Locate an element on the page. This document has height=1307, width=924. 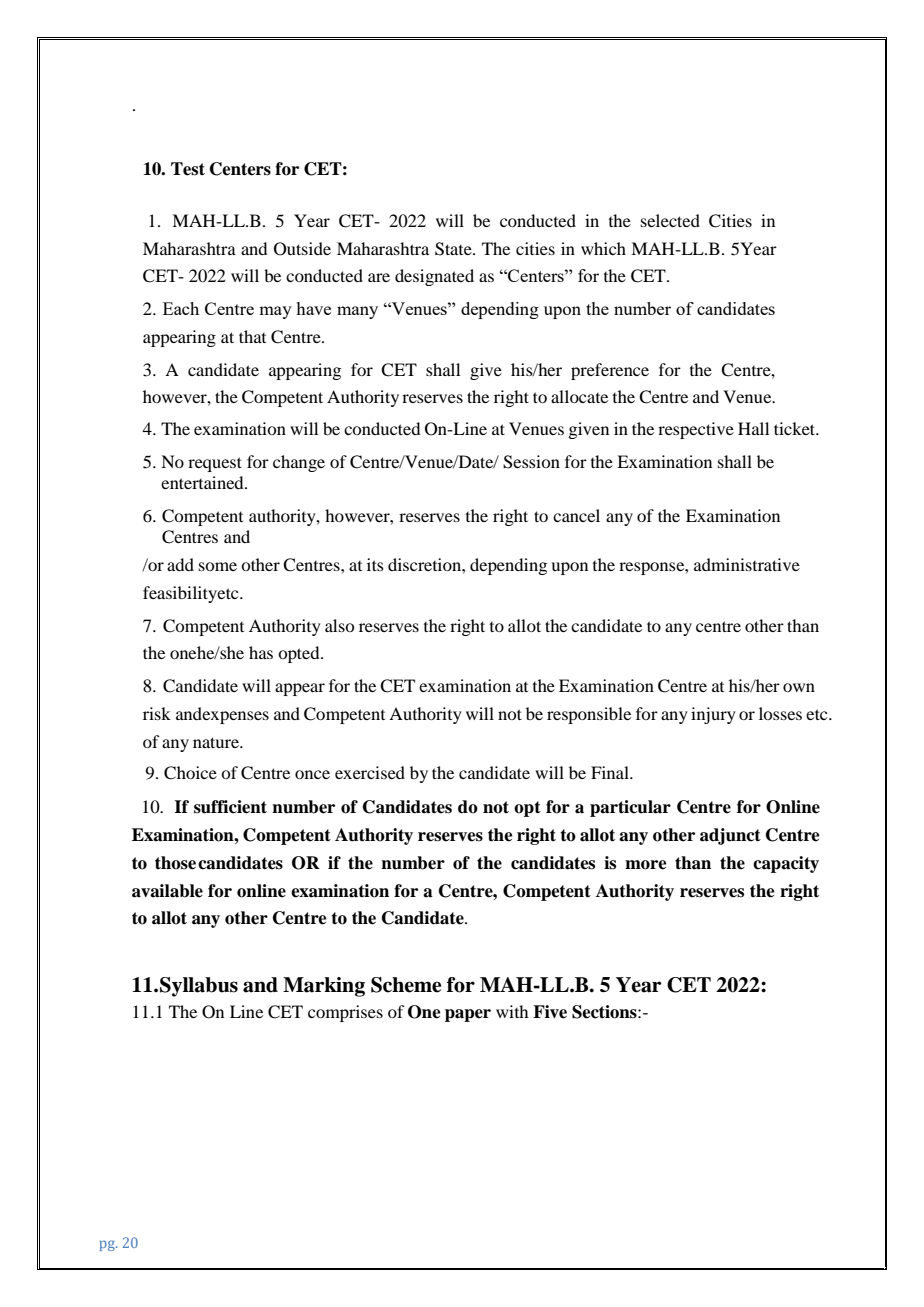
respective is located at coordinates (696, 430).
